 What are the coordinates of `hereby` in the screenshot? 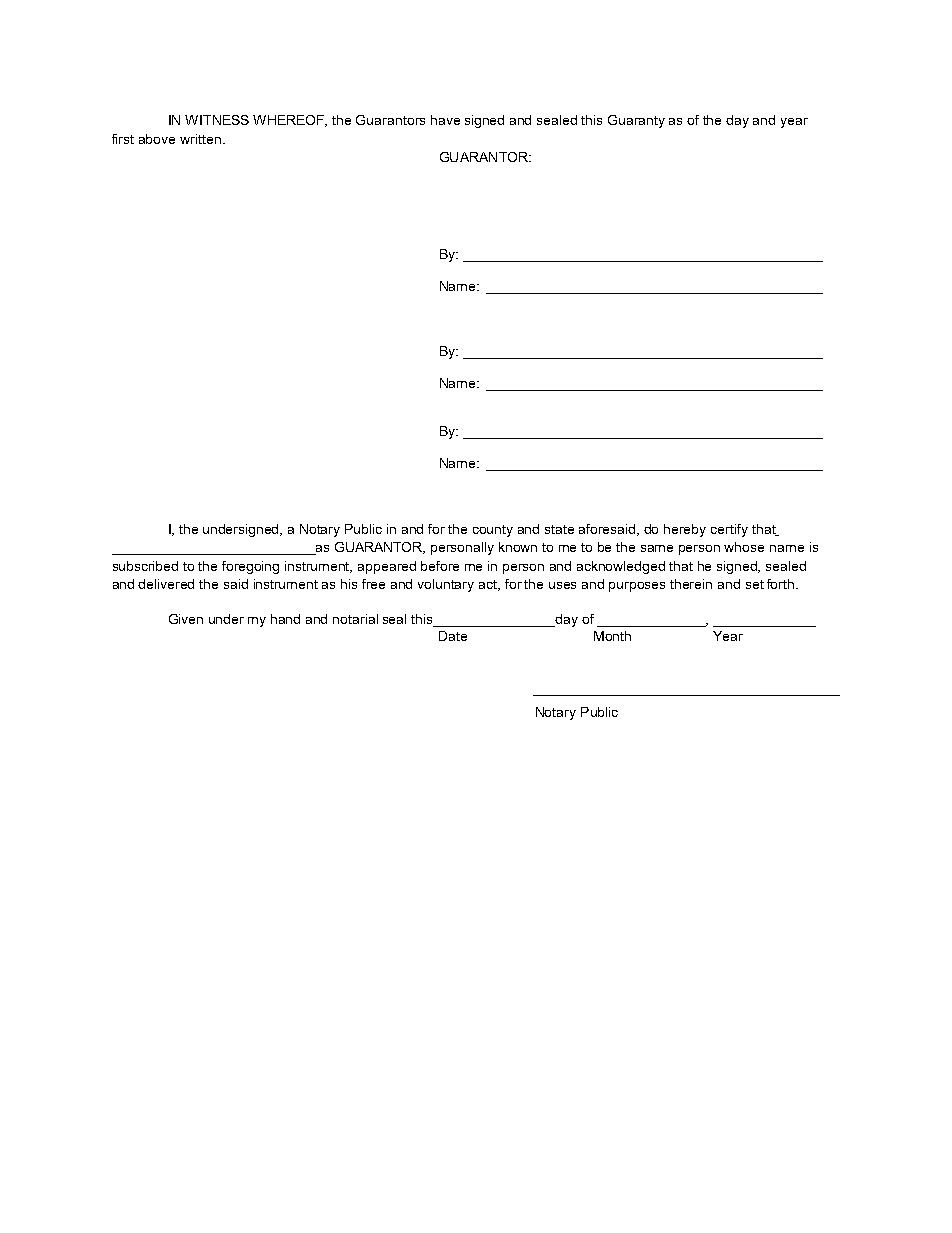 It's located at (685, 530).
